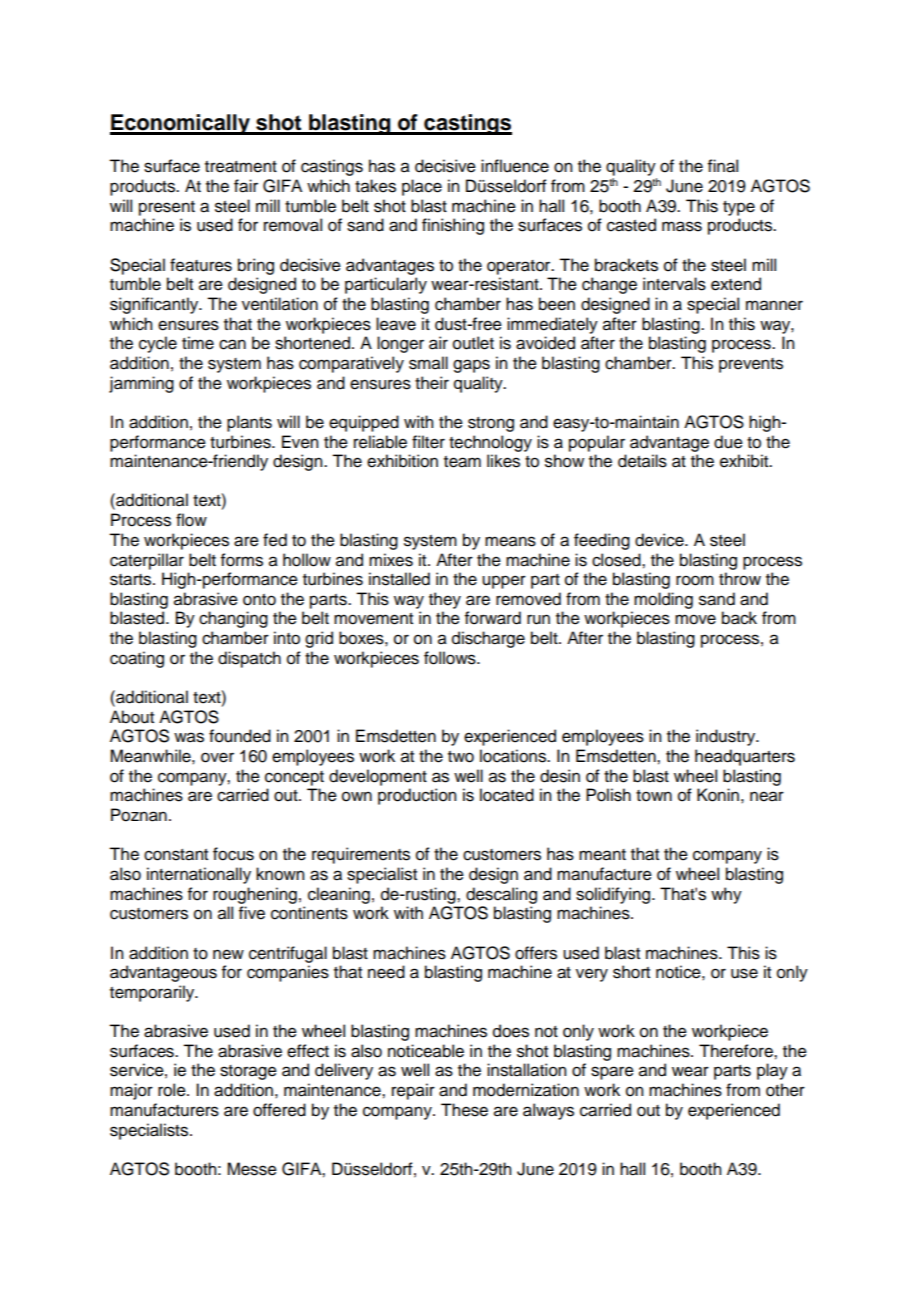 This page has height=1308, width=924. What do you see at coordinates (654, 796) in the page?
I see `town` at bounding box center [654, 796].
